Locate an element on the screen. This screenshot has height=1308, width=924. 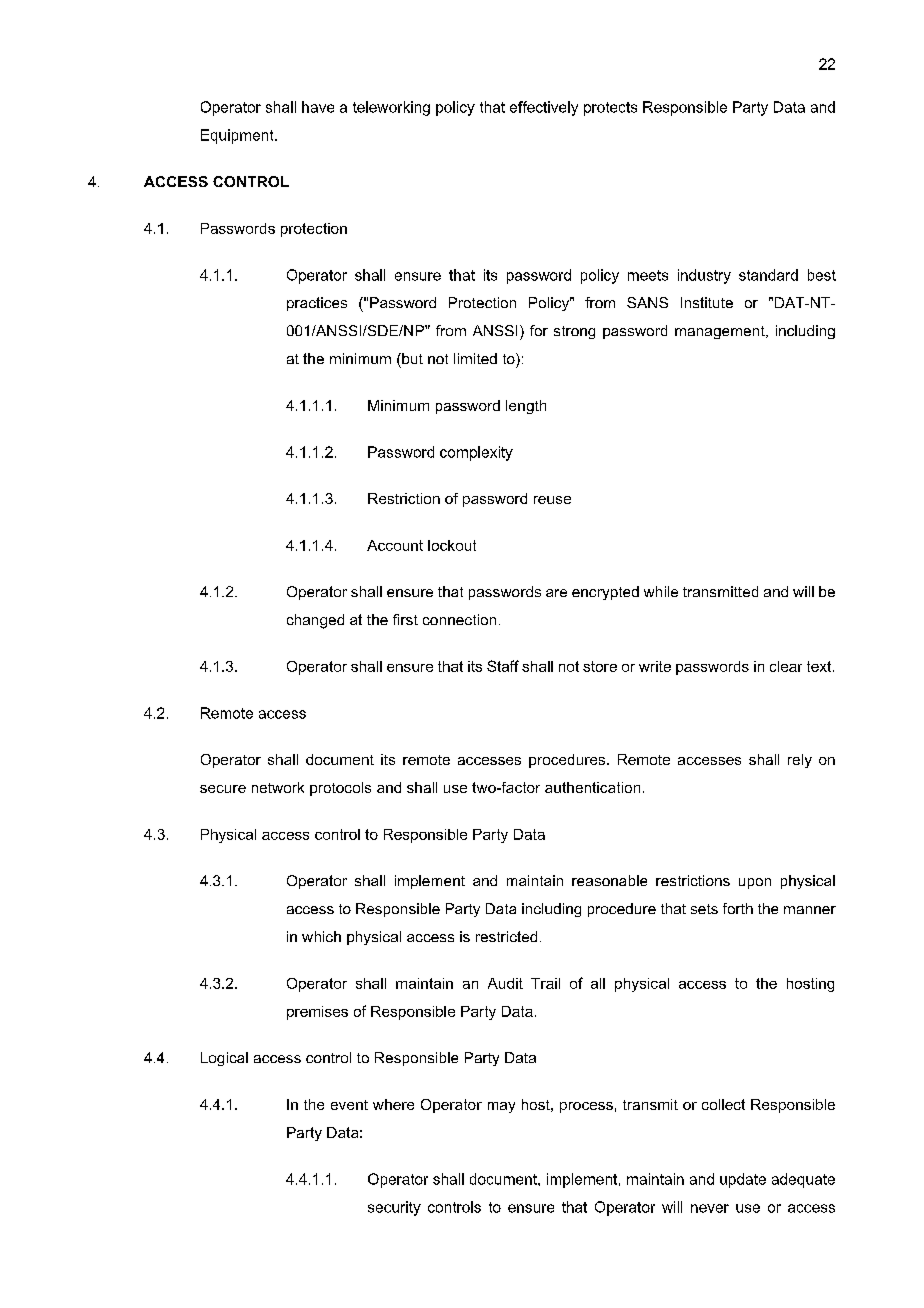
clear is located at coordinates (786, 666).
